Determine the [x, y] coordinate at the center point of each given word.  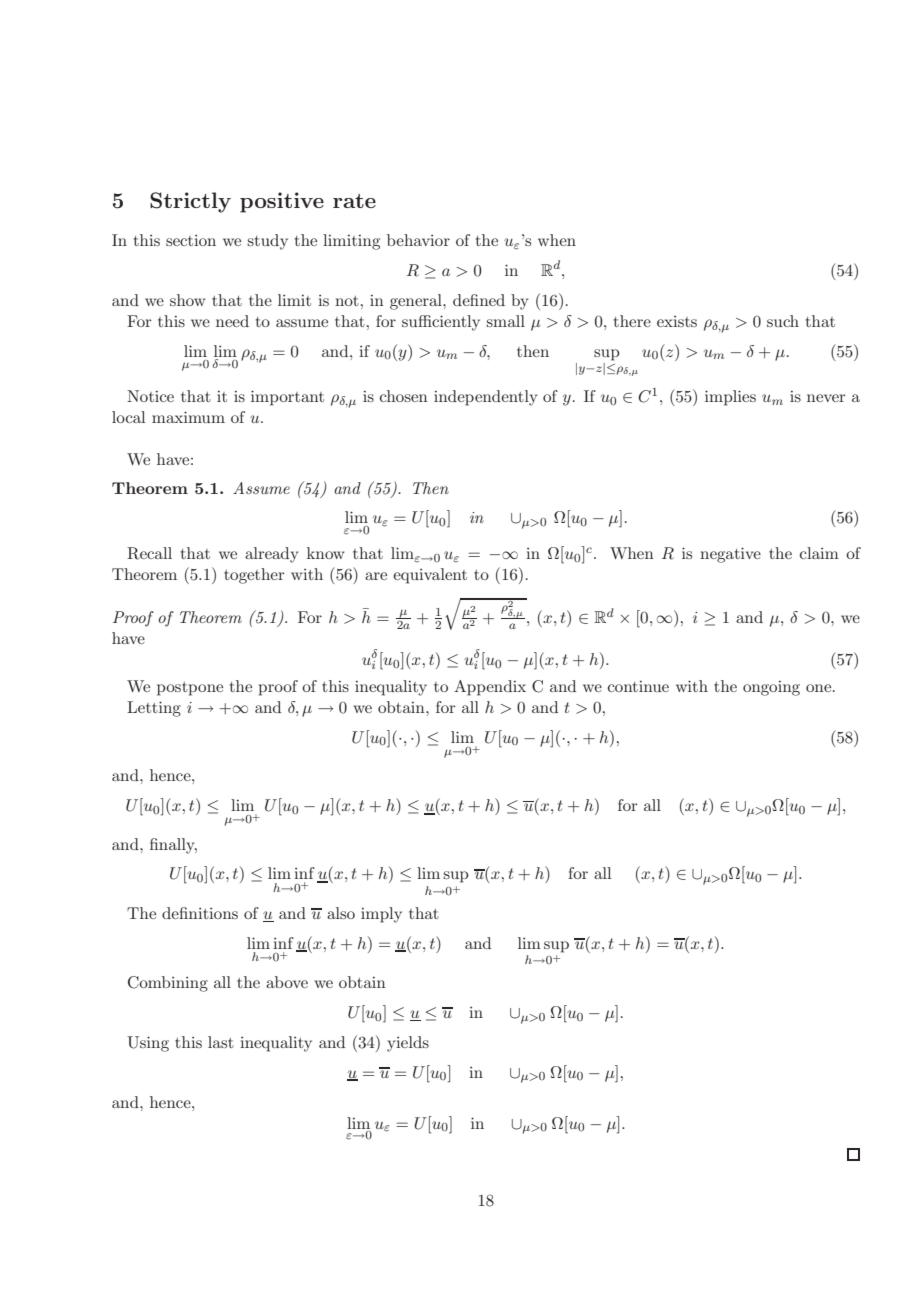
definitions [200, 913]
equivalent [430, 576]
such [783, 321]
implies [730, 398]
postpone [190, 689]
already [271, 555]
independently [485, 398]
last [221, 1042]
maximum [188, 417]
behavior [418, 240]
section [191, 240]
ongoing [771, 688]
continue [638, 686]
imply [381, 915]
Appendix [490, 688]
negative [730, 555]
